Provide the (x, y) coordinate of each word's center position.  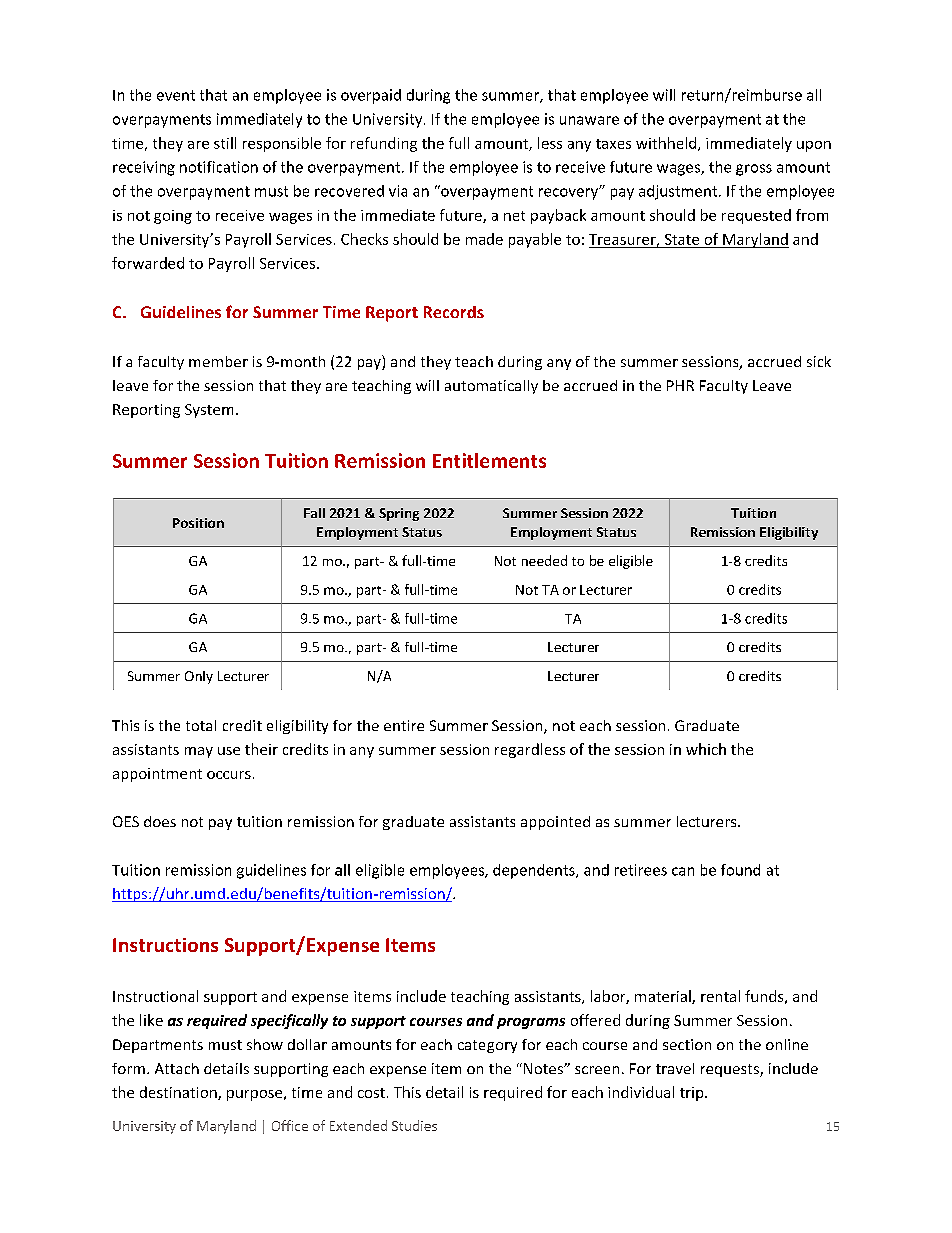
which (706, 749)
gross (754, 170)
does (160, 821)
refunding (384, 144)
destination (179, 1093)
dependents (535, 871)
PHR (680, 385)
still (225, 143)
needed (544, 560)
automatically (491, 387)
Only (199, 677)
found (740, 870)
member (218, 361)
